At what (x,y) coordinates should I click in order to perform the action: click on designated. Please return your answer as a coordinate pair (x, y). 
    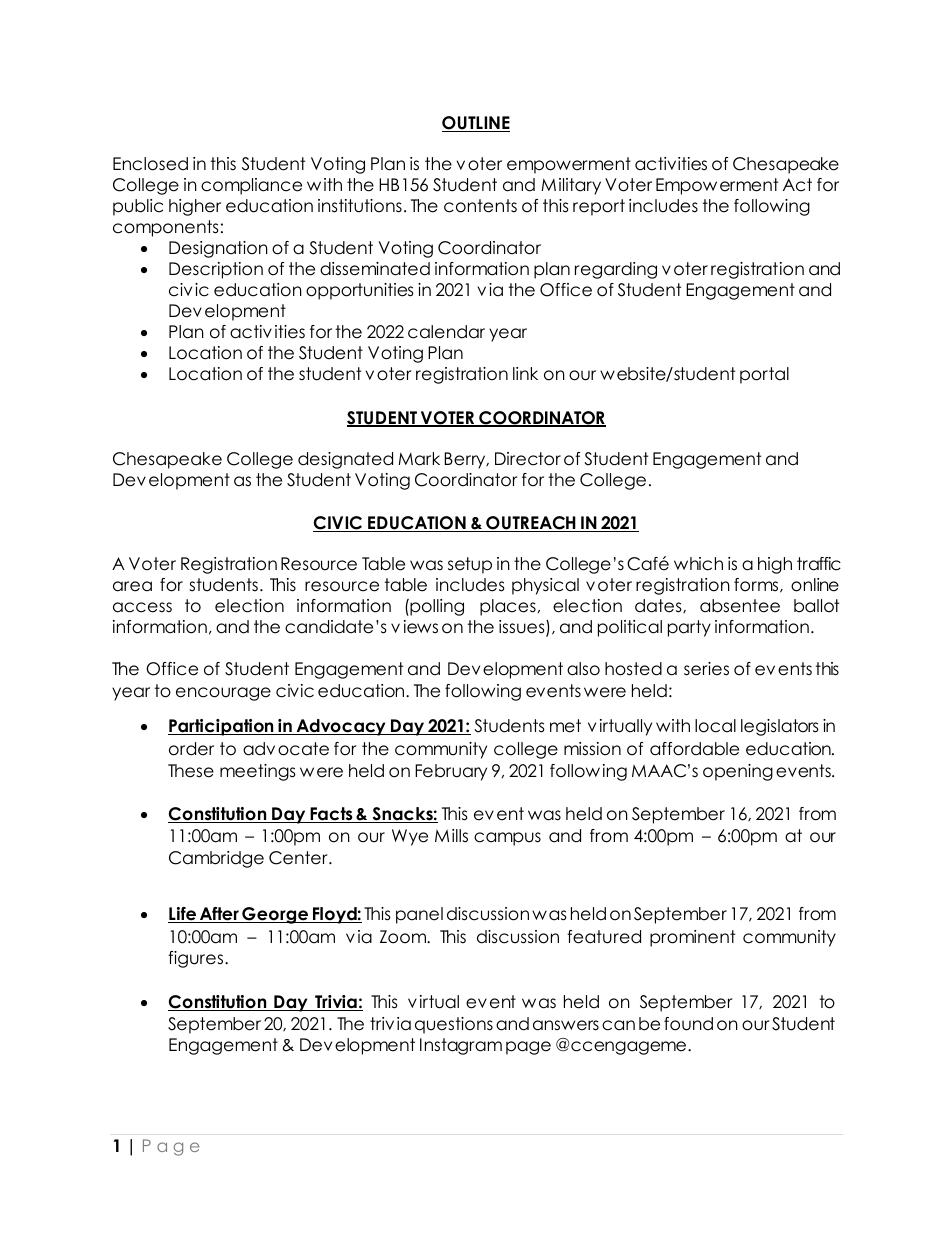
    Looking at the image, I should click on (345, 460).
